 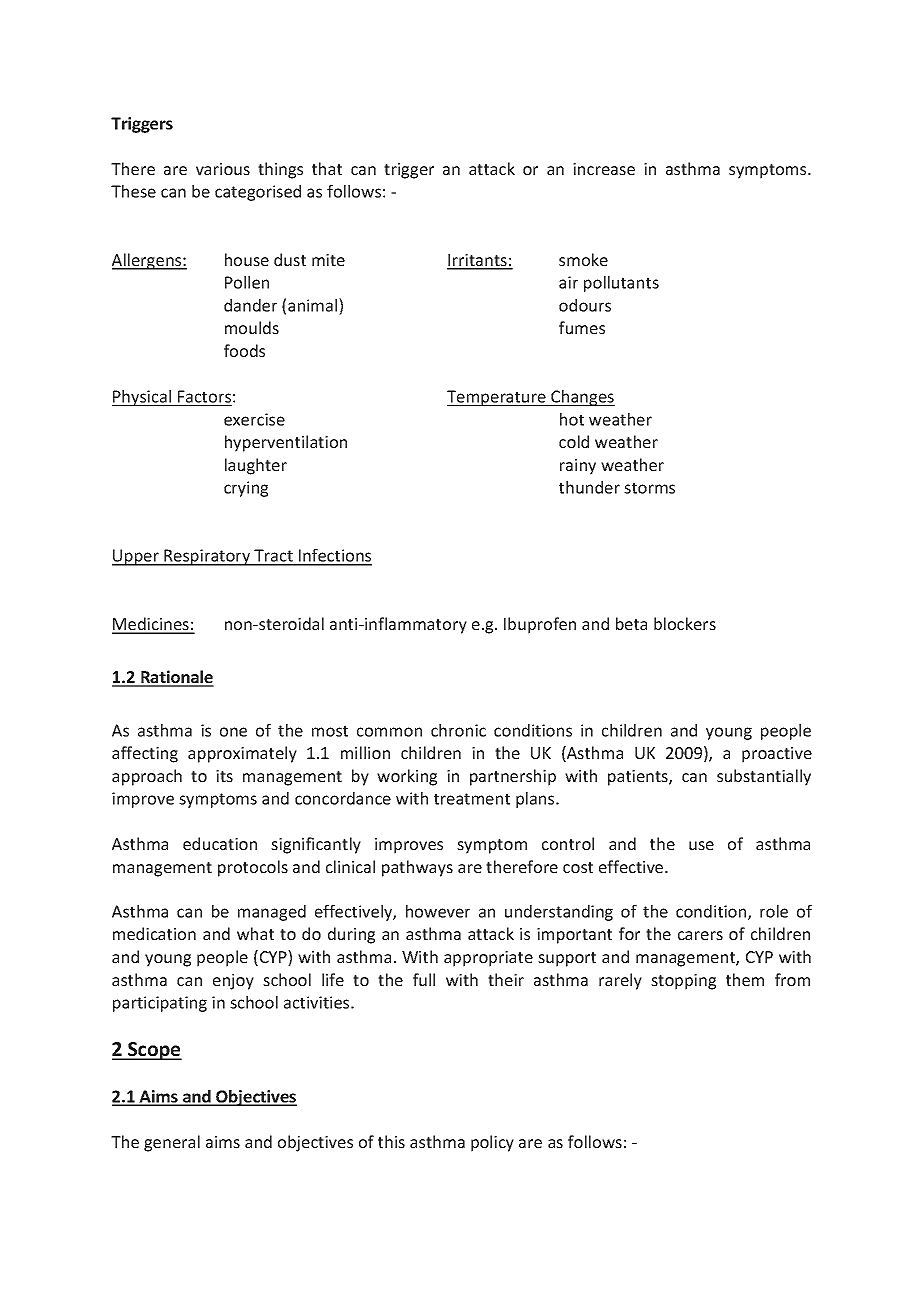 I want to click on policy, so click(x=492, y=1143).
